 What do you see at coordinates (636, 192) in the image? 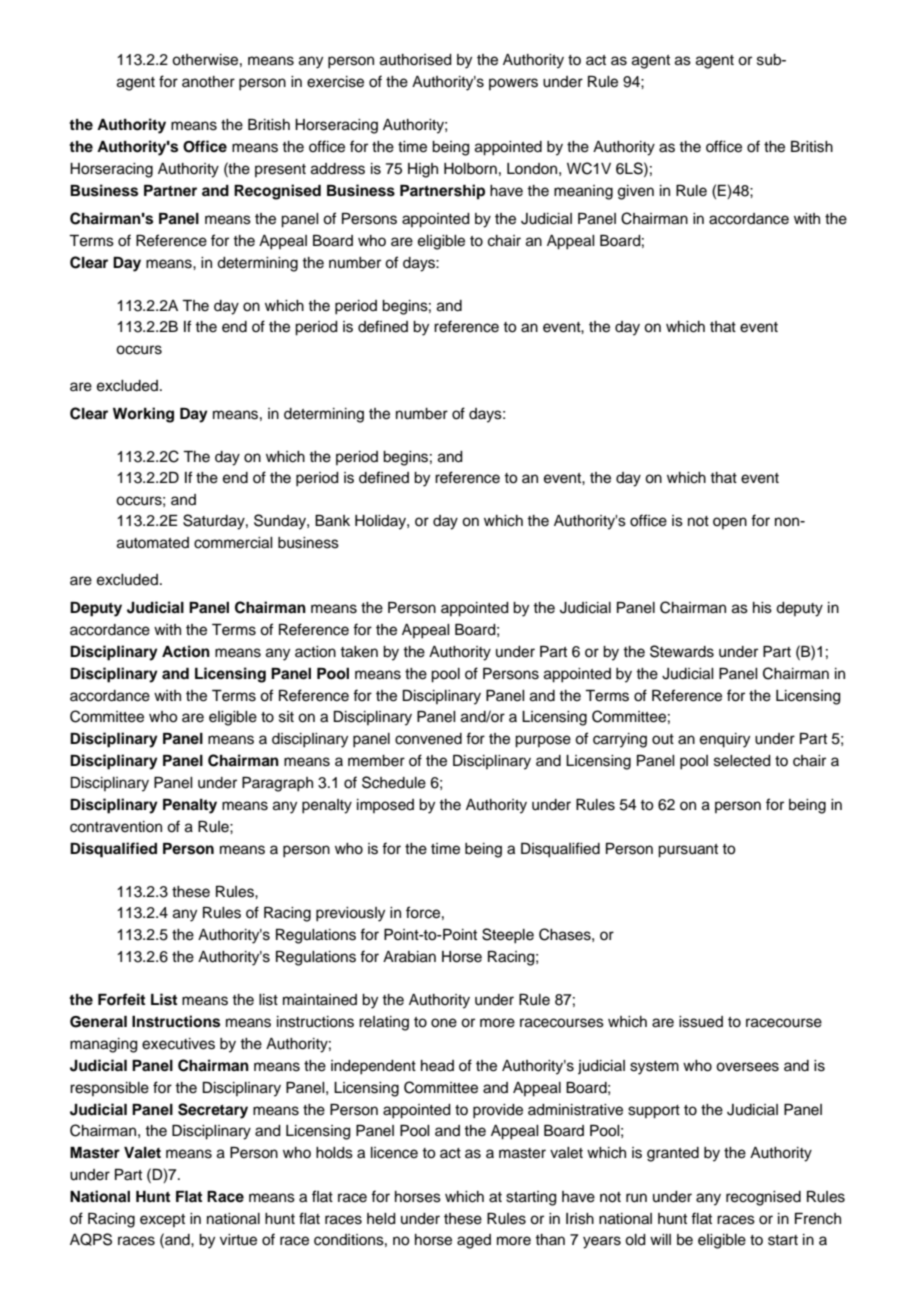
I see `given` at bounding box center [636, 192].
